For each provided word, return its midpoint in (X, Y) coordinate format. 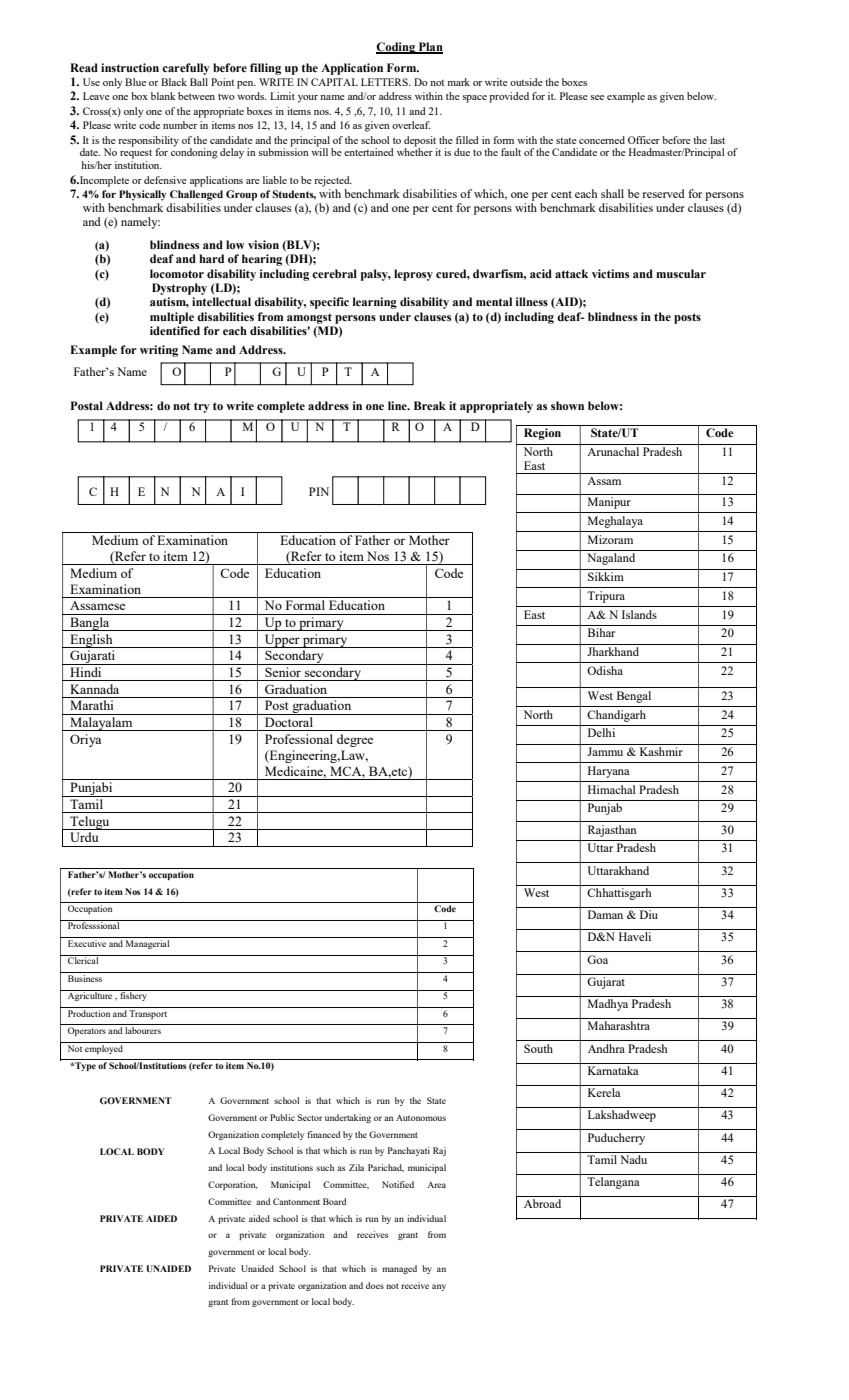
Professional (299, 739)
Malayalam (101, 724)
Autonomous (421, 1117)
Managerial (147, 944)
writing (159, 351)
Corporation (233, 1185)
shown (567, 406)
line (398, 405)
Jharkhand (613, 651)
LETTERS (385, 82)
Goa (597, 959)
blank (163, 96)
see (597, 97)
